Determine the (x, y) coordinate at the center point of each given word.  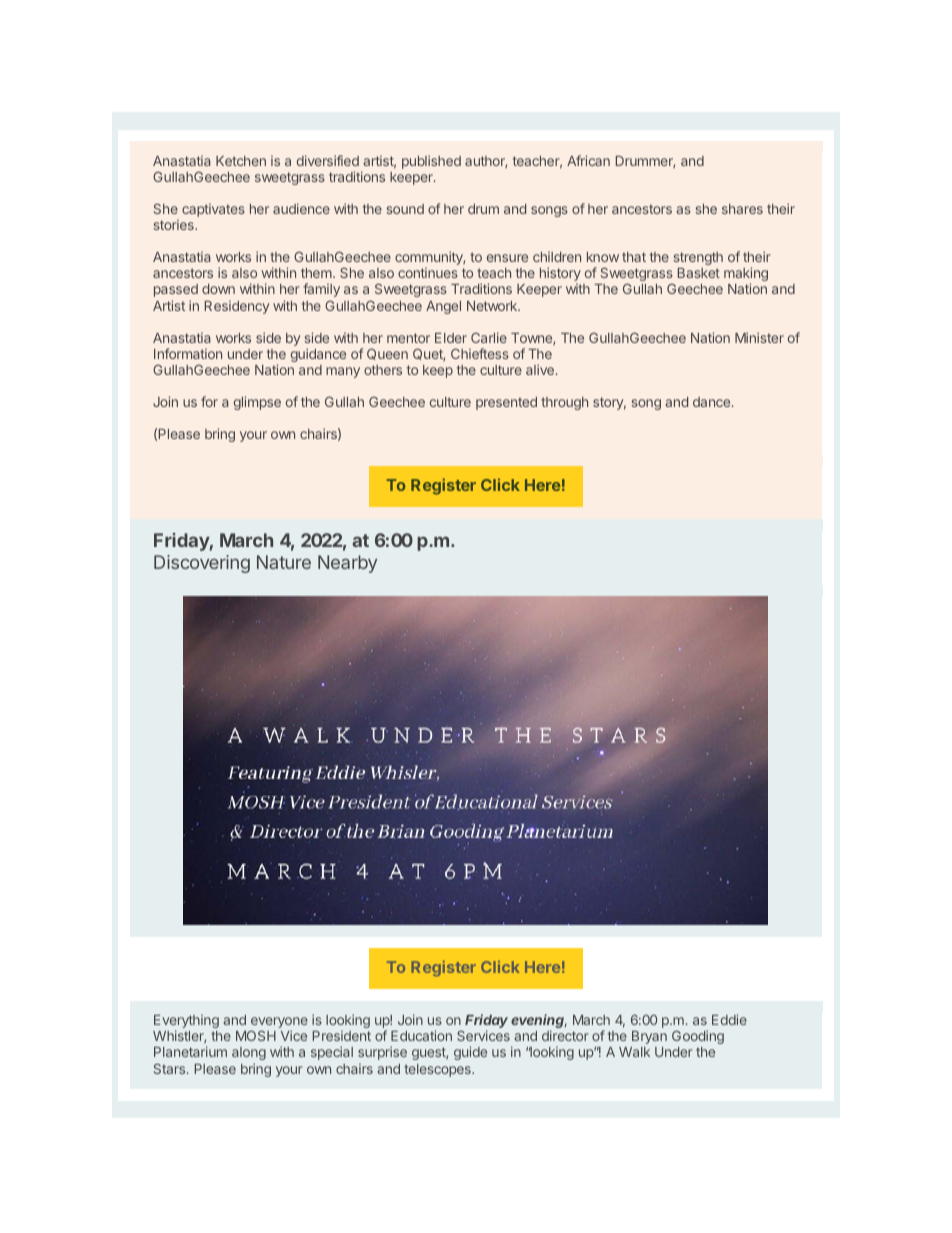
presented (506, 403)
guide (470, 1053)
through (564, 403)
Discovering (202, 564)
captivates (213, 210)
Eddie (729, 1019)
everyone (279, 1024)
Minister (759, 337)
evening (539, 1022)
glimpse (257, 403)
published (431, 162)
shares (742, 209)
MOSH (256, 1035)
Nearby (347, 564)
